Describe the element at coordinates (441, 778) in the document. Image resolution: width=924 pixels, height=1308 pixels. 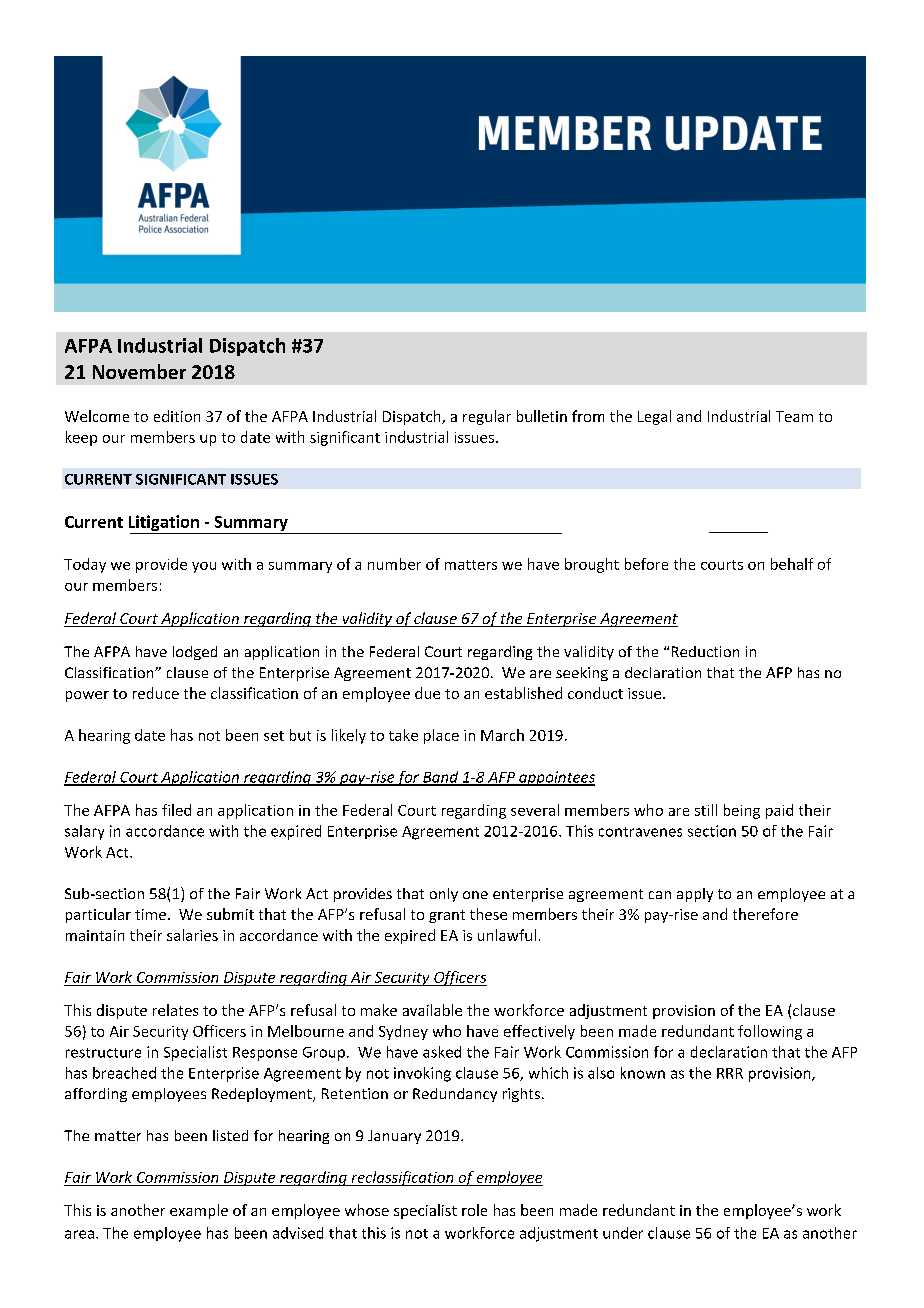
I see `Band` at that location.
